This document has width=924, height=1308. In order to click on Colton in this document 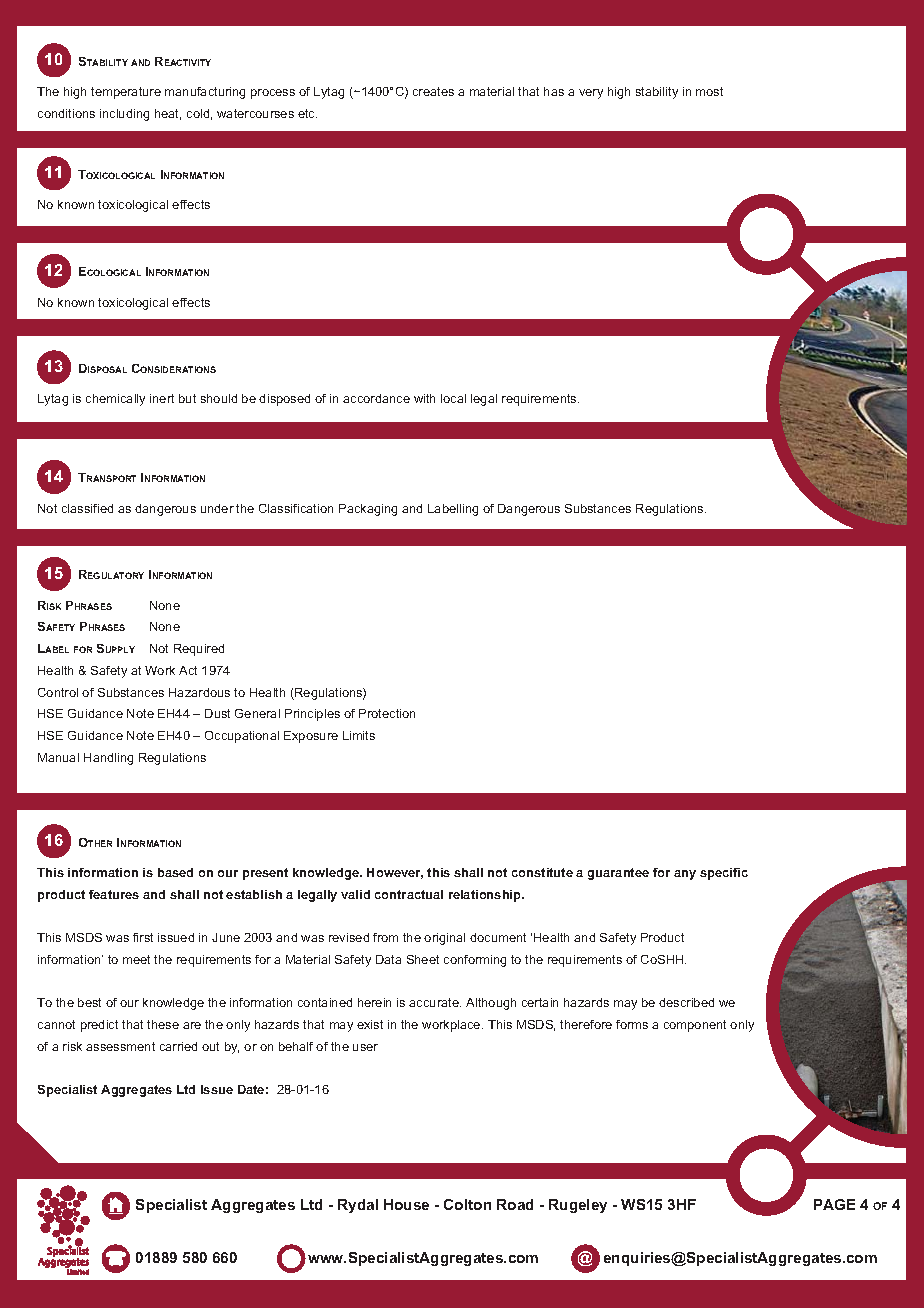, I will do `click(467, 1204)`.
